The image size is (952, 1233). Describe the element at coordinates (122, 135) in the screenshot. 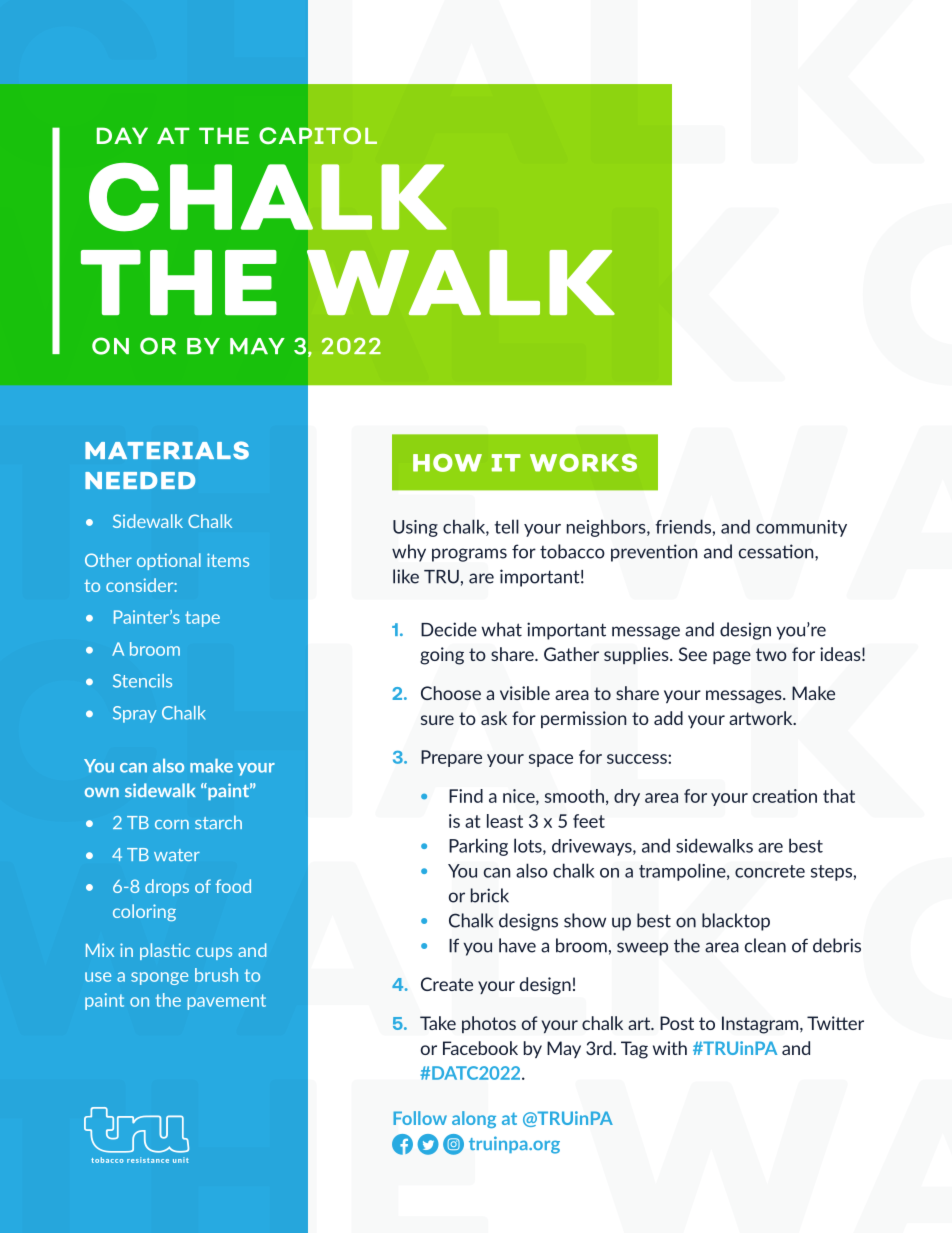

I see `DAY` at that location.
